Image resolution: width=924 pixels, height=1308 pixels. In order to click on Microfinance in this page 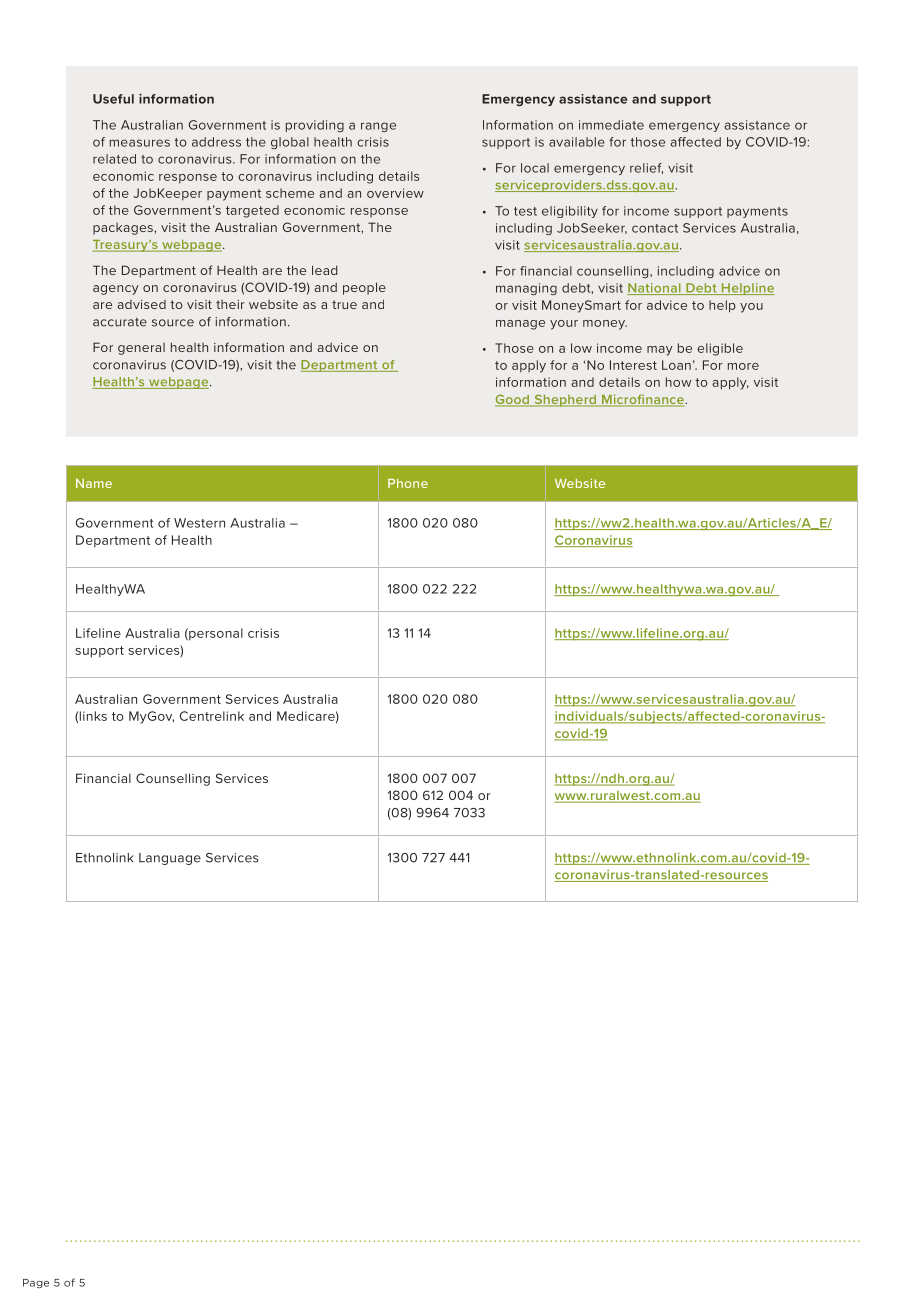, I will do `click(643, 400)`.
